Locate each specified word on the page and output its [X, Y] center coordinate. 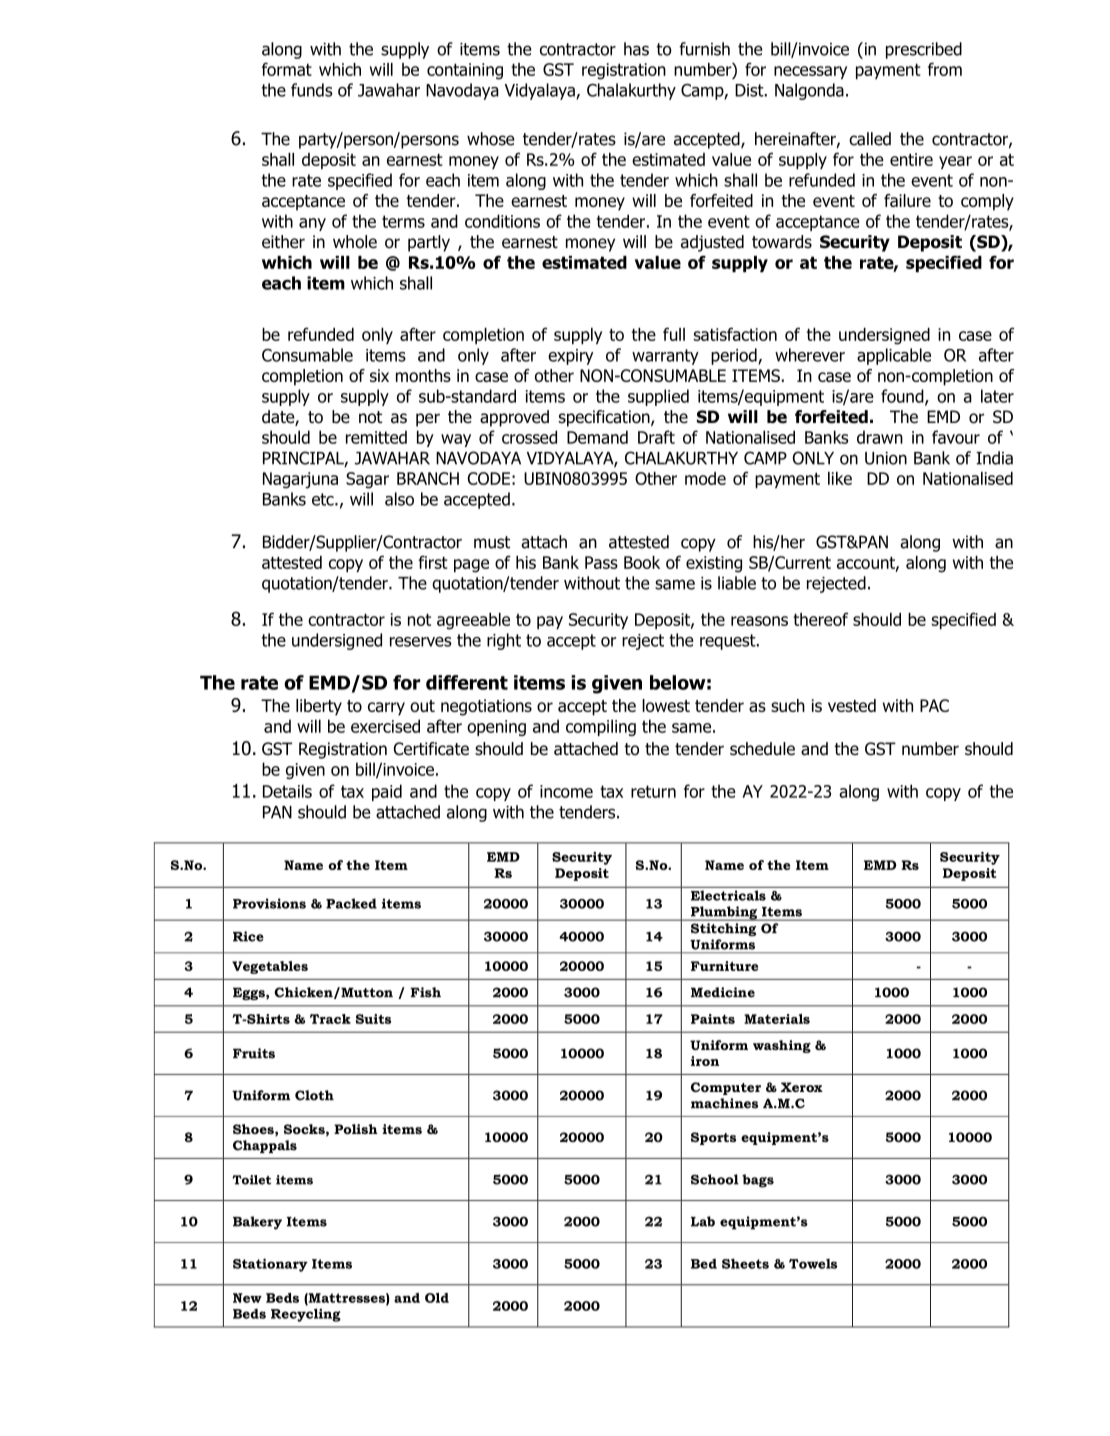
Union [886, 458]
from [945, 69]
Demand [597, 437]
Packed [351, 903]
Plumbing [724, 913]
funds [312, 90]
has [636, 49]
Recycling [306, 1315]
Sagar [367, 480]
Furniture [724, 966]
